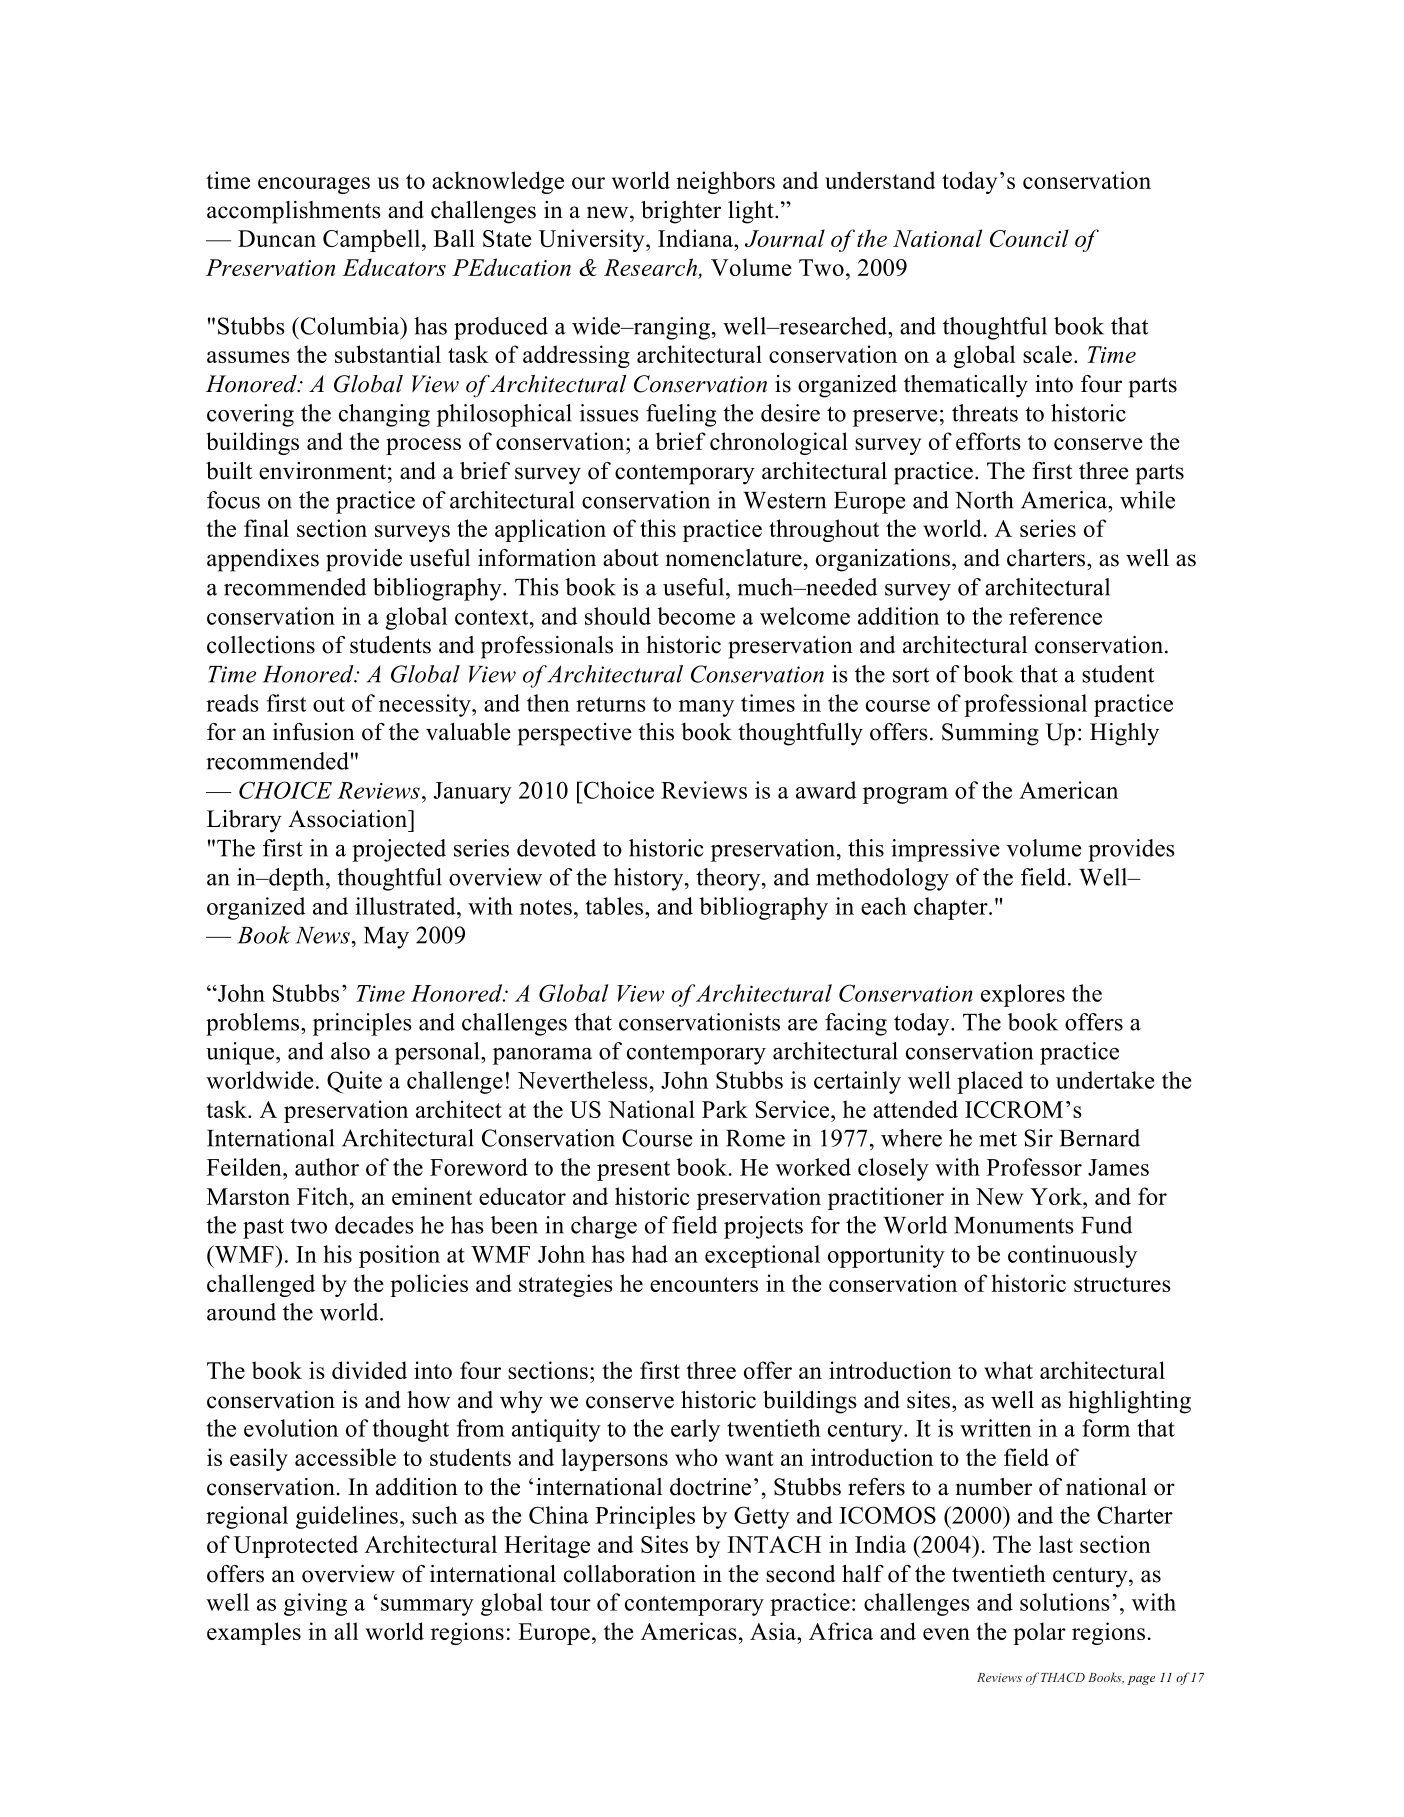  Describe the element at coordinates (323, 935) in the page. I see `News` at that location.
